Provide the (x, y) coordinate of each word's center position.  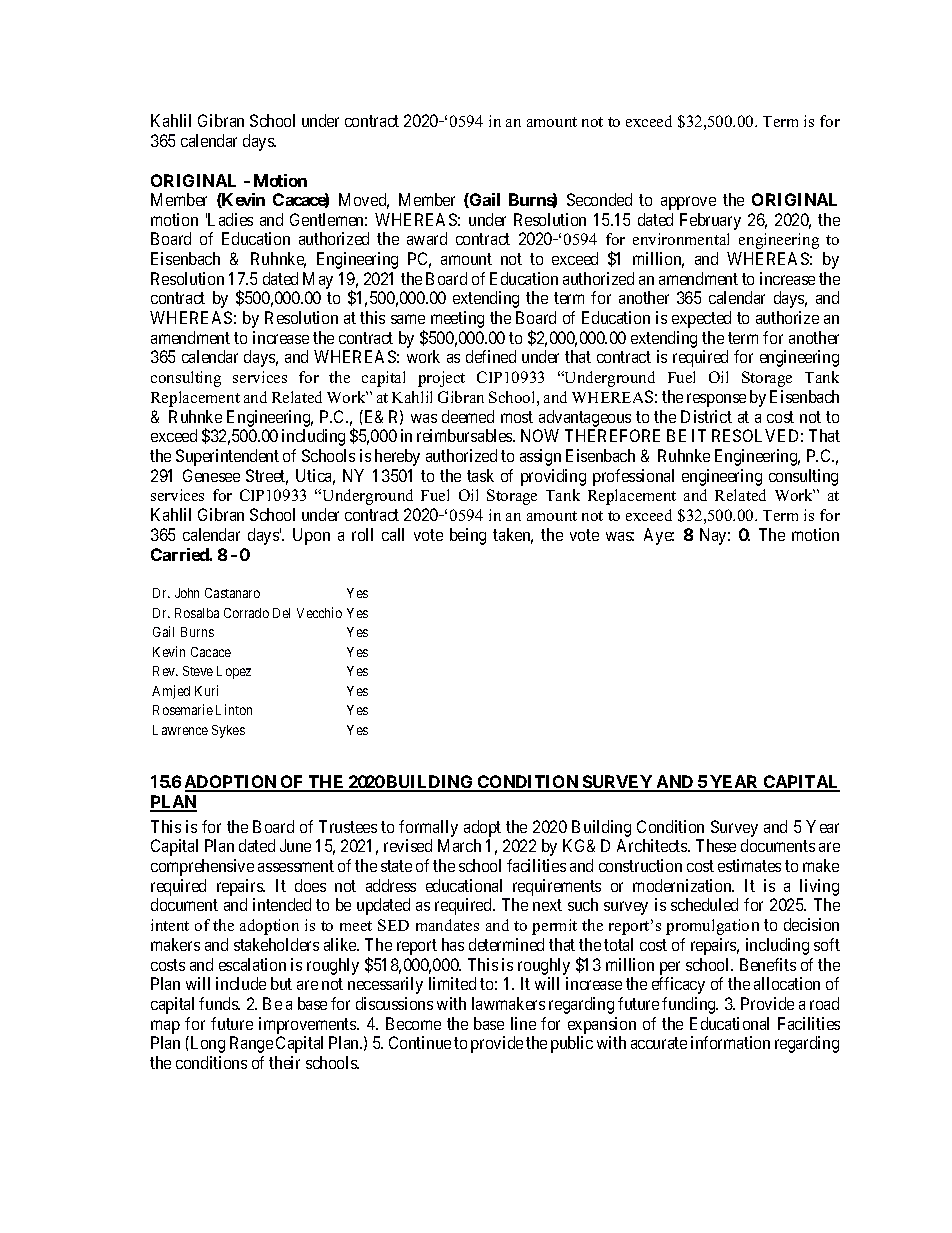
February (710, 221)
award (427, 238)
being (468, 536)
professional (633, 477)
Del (281, 613)
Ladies (229, 219)
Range (251, 1044)
